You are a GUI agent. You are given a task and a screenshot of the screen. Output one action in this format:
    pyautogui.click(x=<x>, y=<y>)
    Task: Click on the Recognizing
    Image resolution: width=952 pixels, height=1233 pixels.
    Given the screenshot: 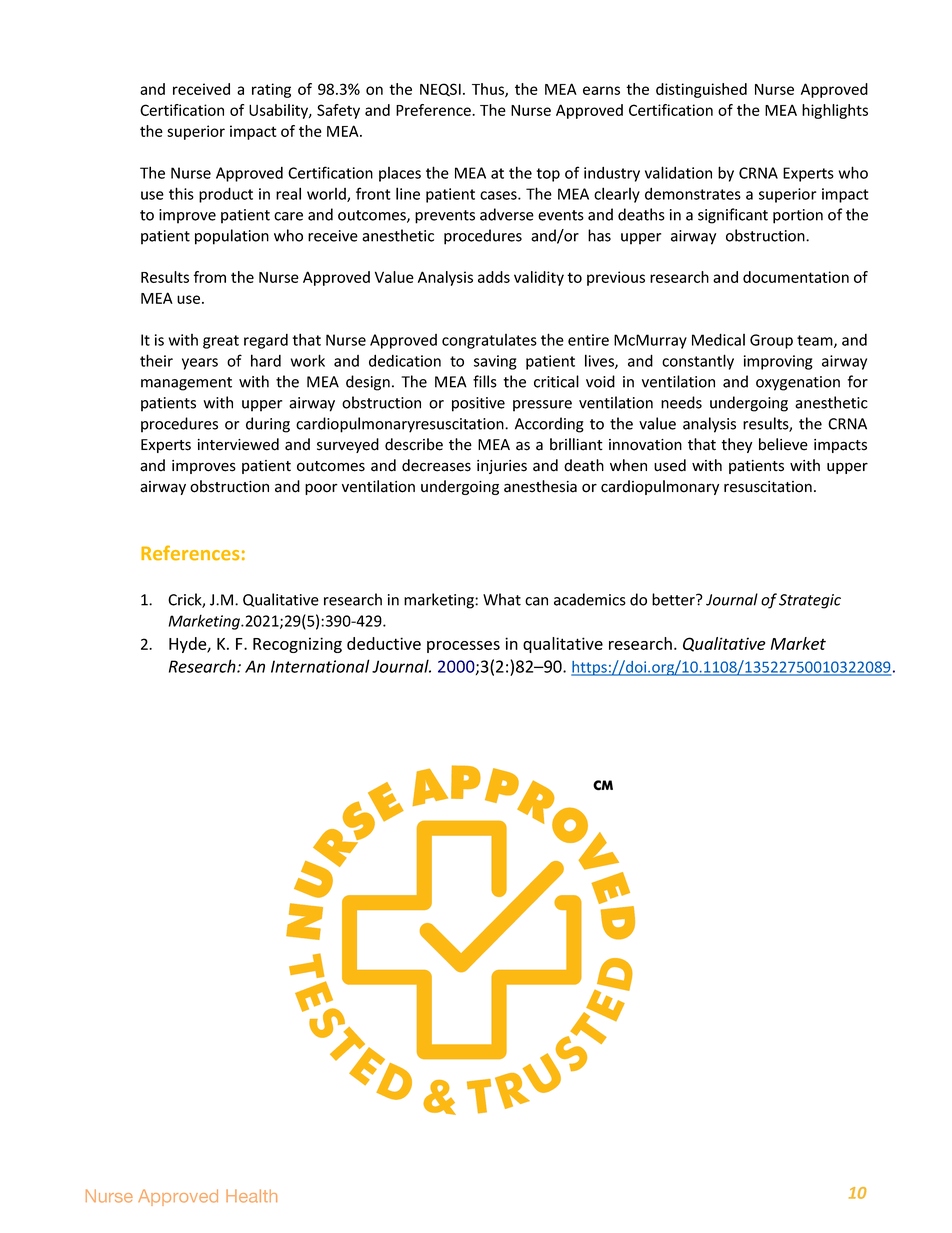 What is the action you would take?
    pyautogui.click(x=297, y=645)
